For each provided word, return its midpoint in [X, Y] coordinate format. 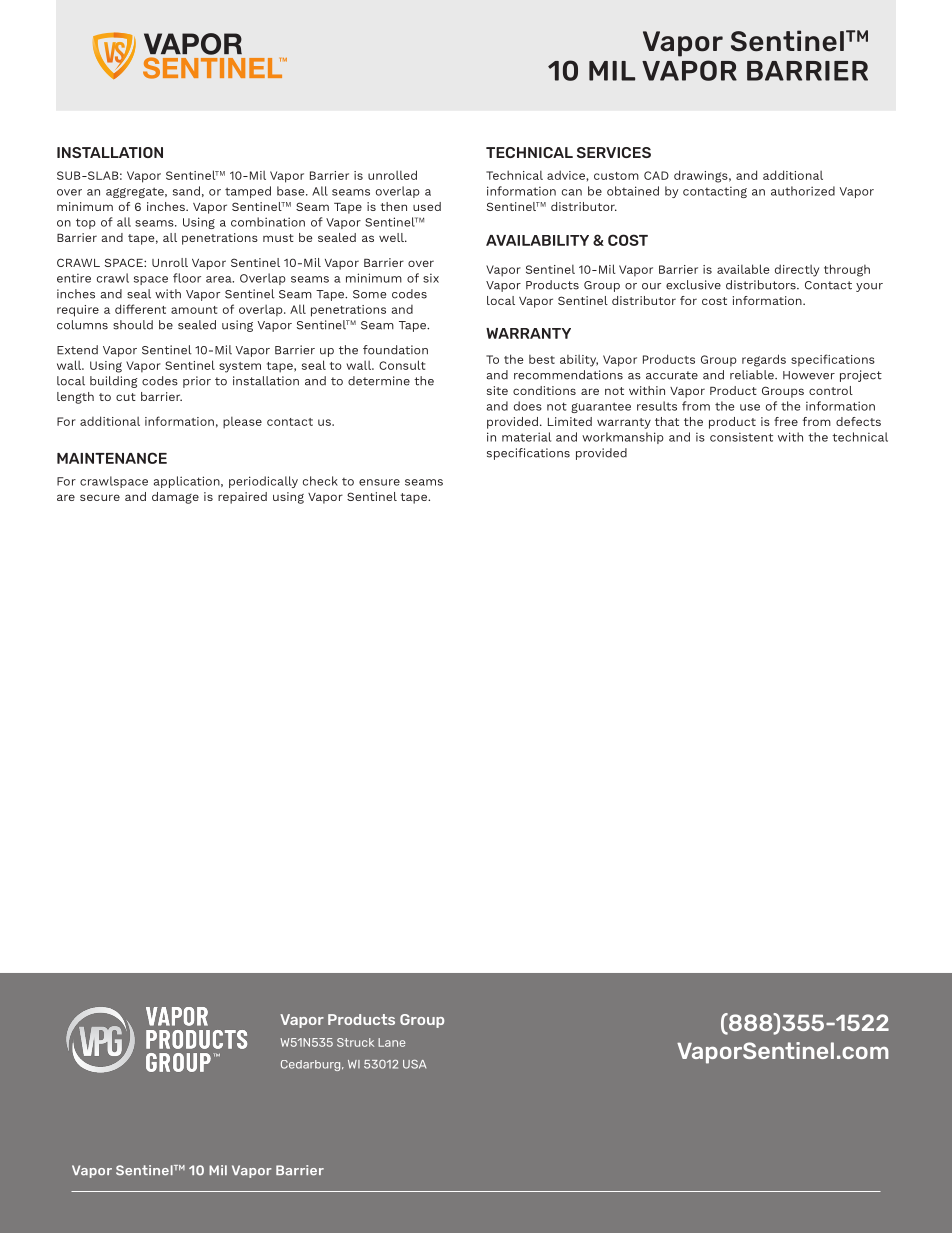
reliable [753, 375]
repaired [242, 498]
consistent [741, 437]
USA [414, 1064]
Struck [355, 1042]
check [320, 481]
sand [186, 191]
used [427, 206]
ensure [379, 482]
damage [175, 498]
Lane [391, 1042]
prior [197, 382]
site [497, 390]
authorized [803, 191]
